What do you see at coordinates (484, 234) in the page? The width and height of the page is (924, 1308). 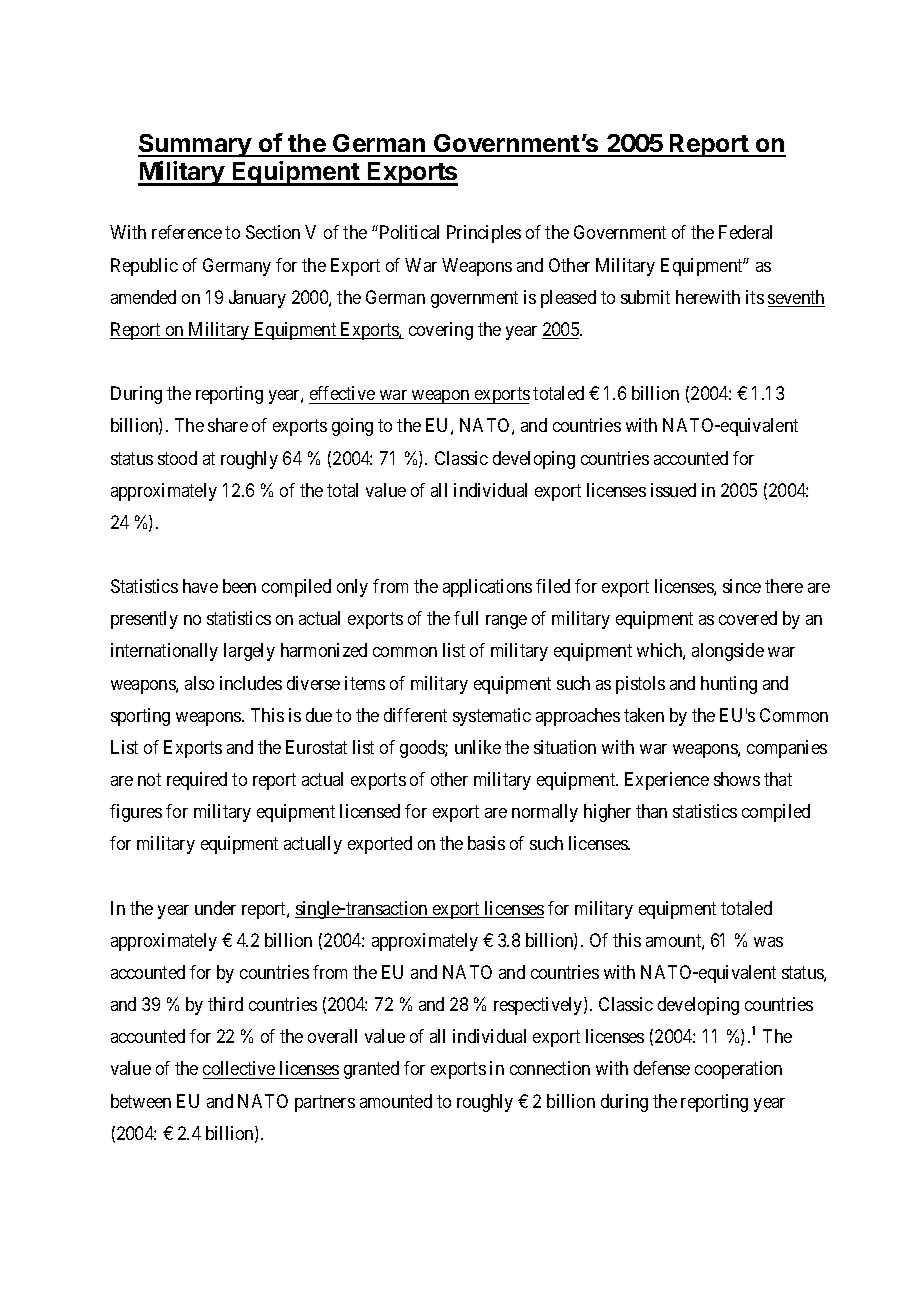 I see `Principles` at bounding box center [484, 234].
